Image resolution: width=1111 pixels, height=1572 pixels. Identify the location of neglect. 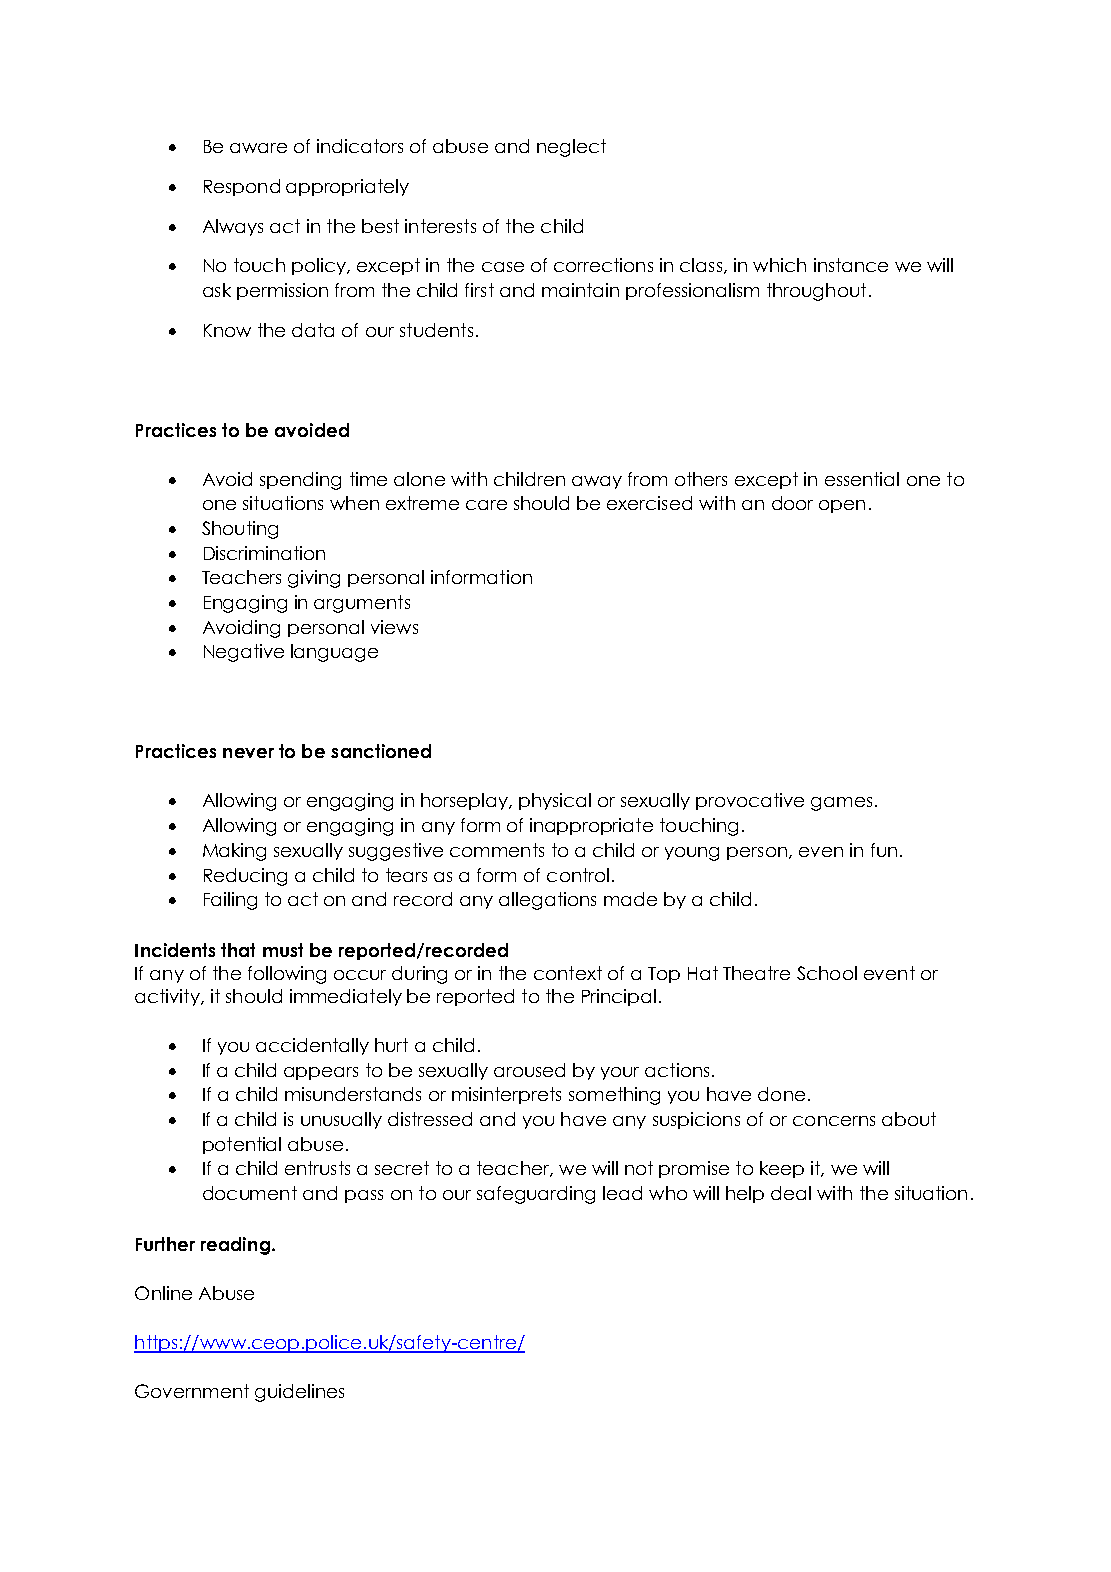
(571, 148).
